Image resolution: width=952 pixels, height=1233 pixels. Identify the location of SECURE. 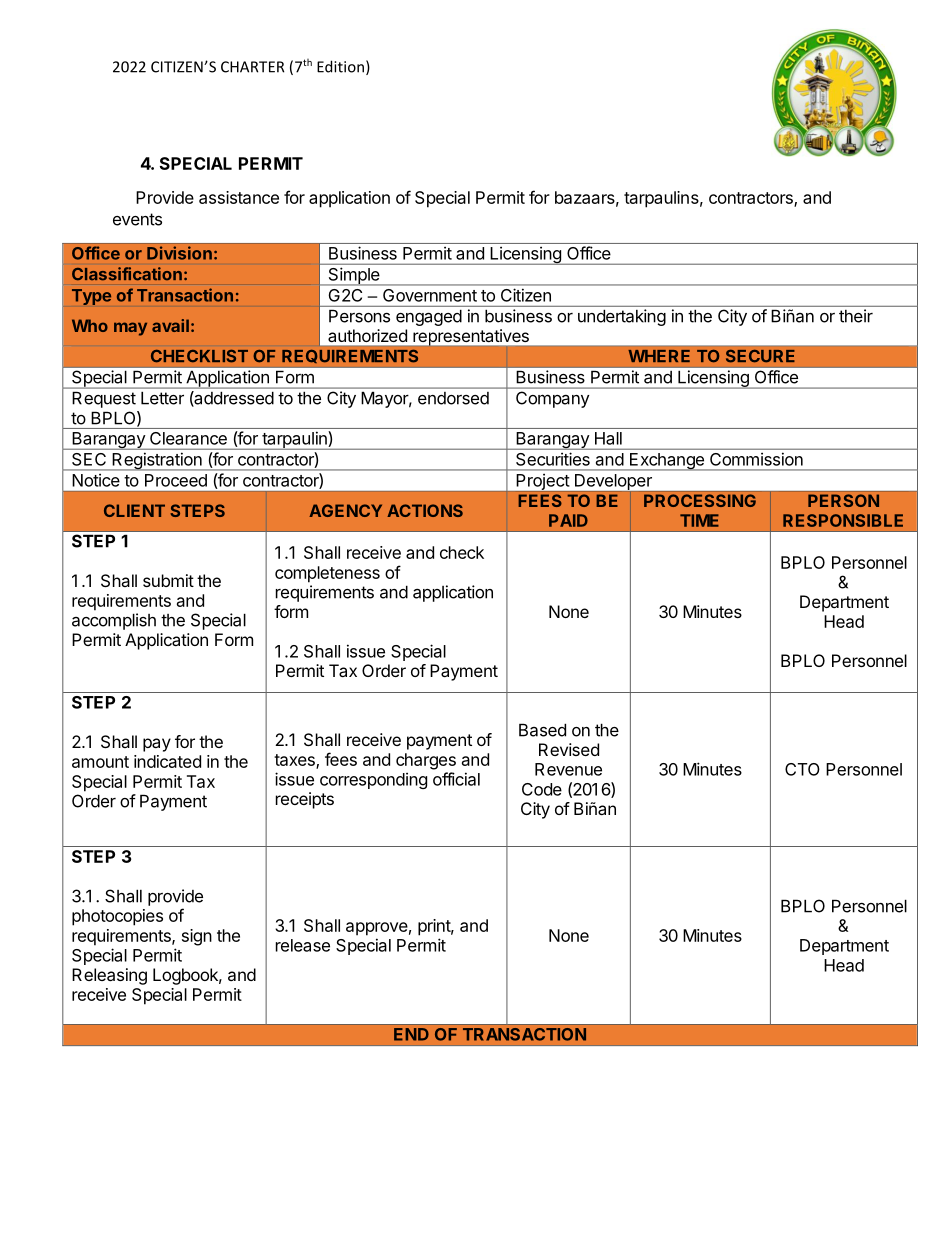
(760, 356).
